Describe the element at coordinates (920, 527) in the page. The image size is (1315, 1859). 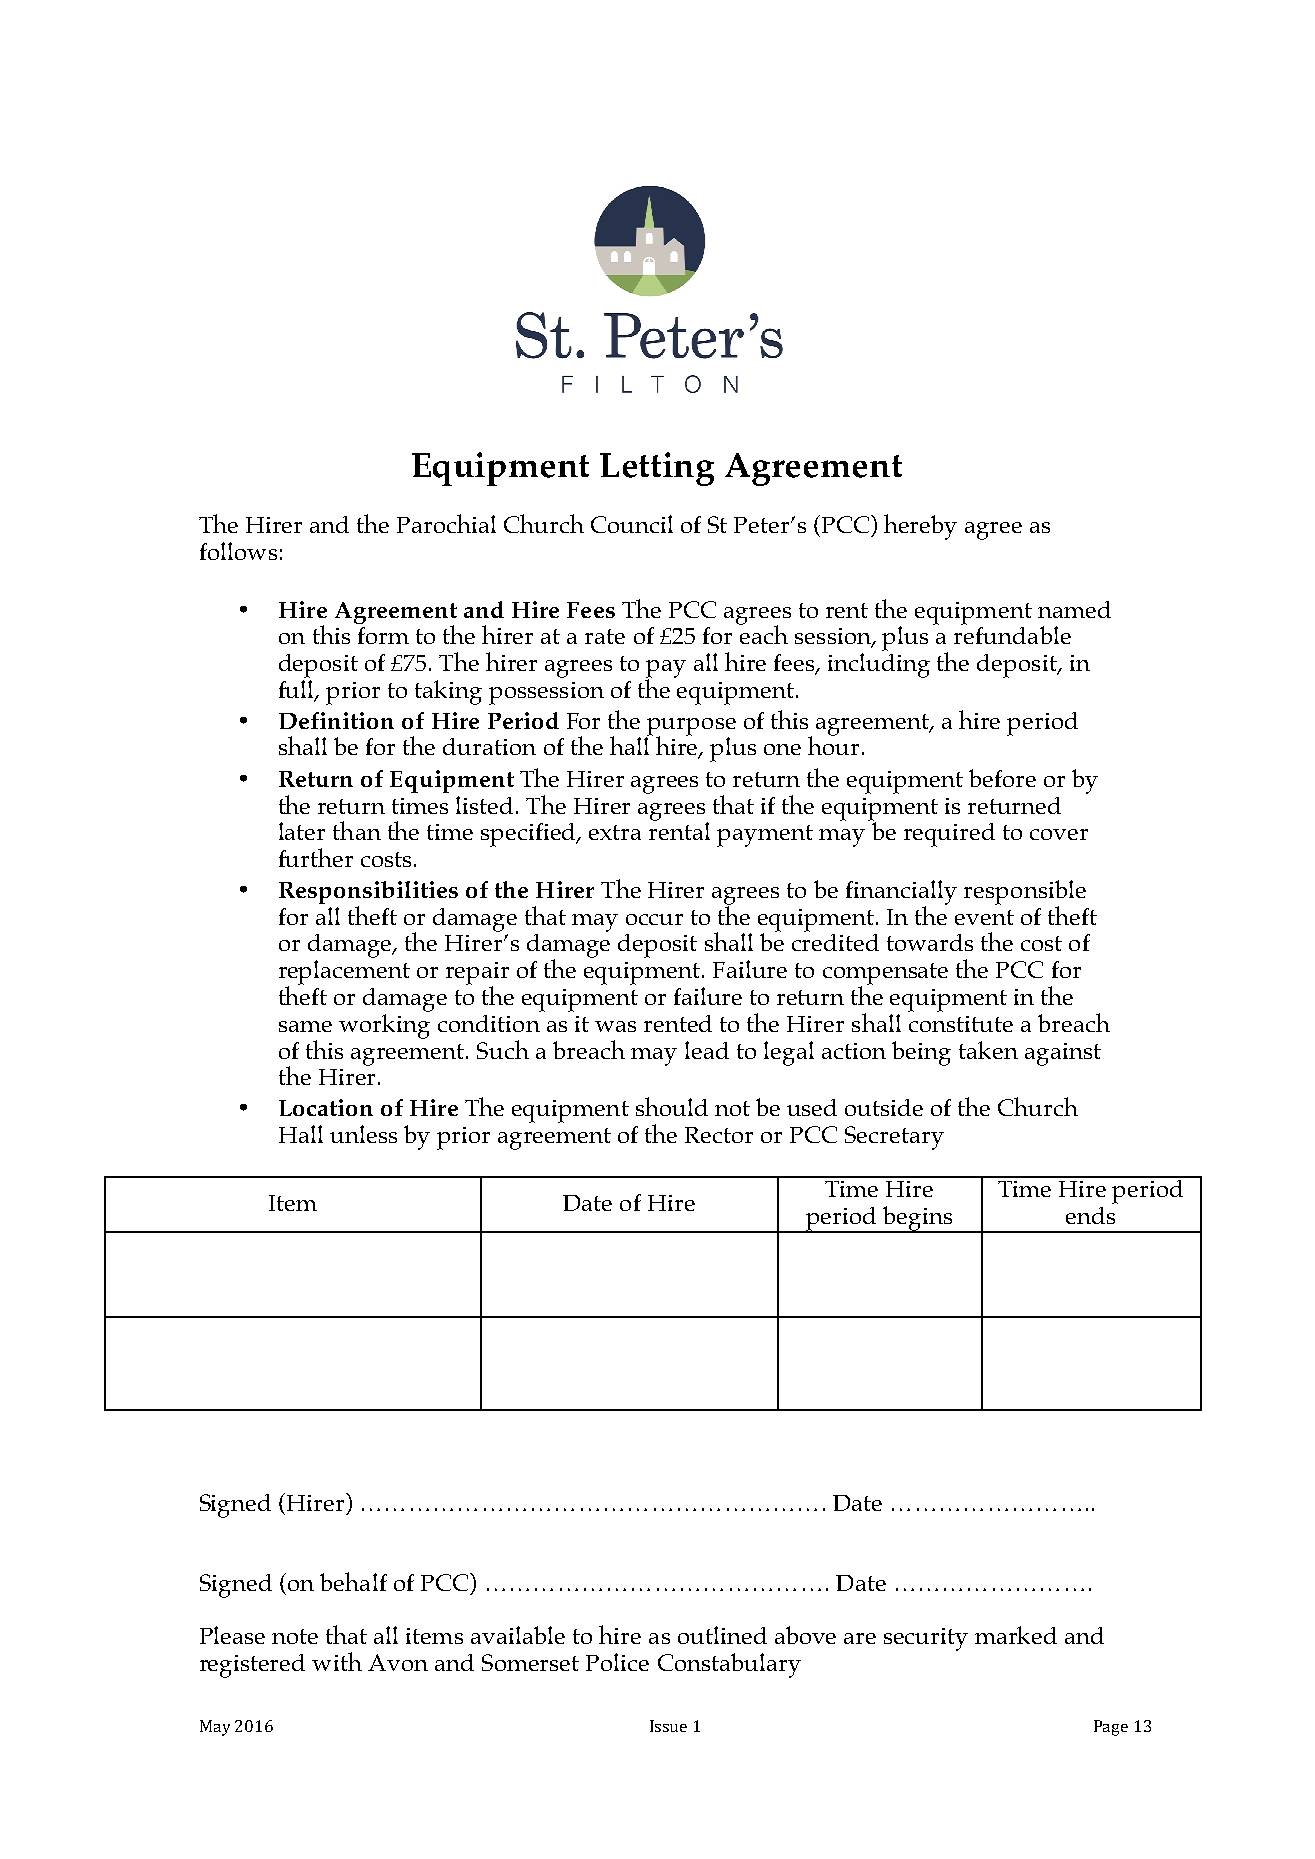
I see `hereby` at that location.
